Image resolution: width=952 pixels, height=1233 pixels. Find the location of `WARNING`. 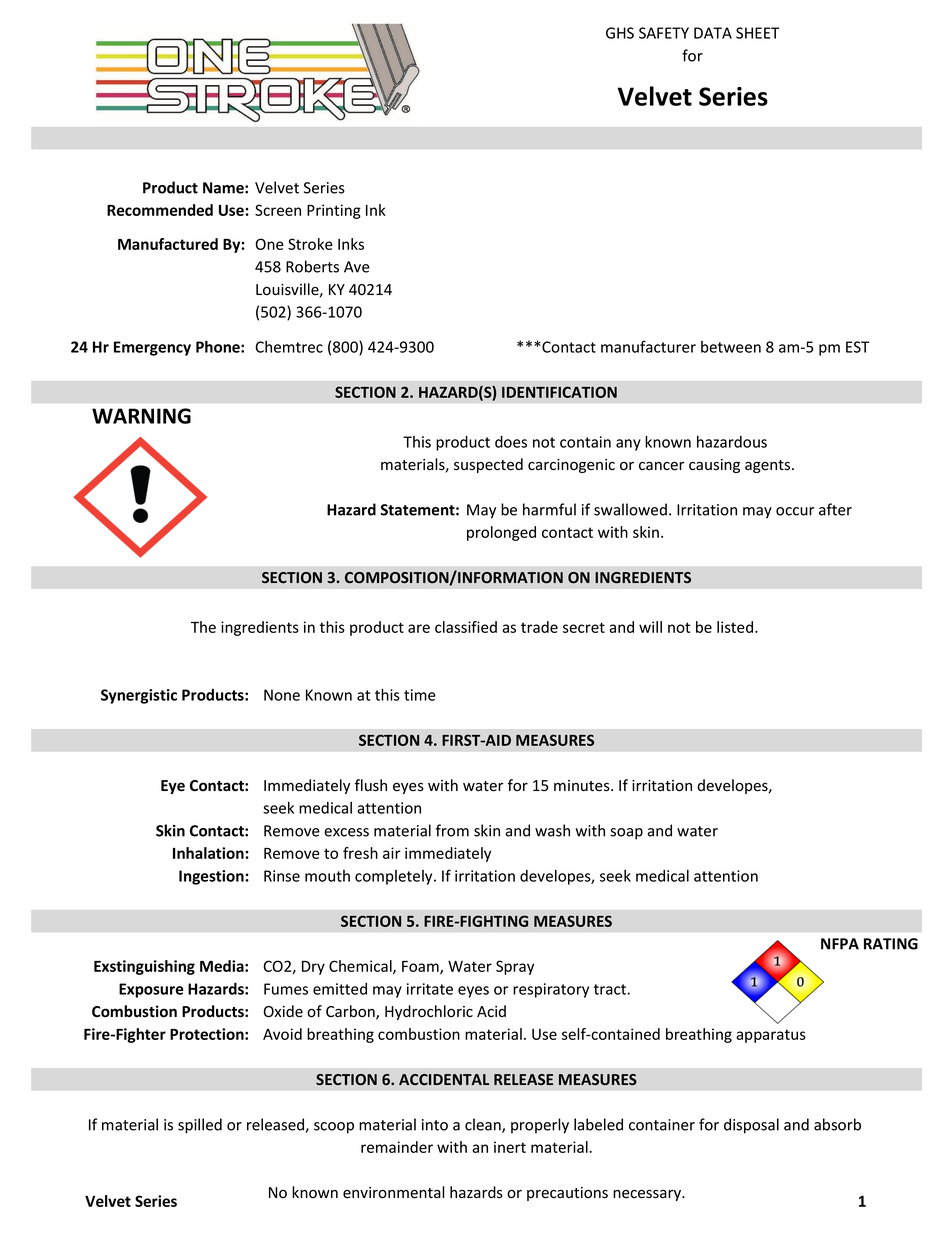

WARNING is located at coordinates (141, 416).
